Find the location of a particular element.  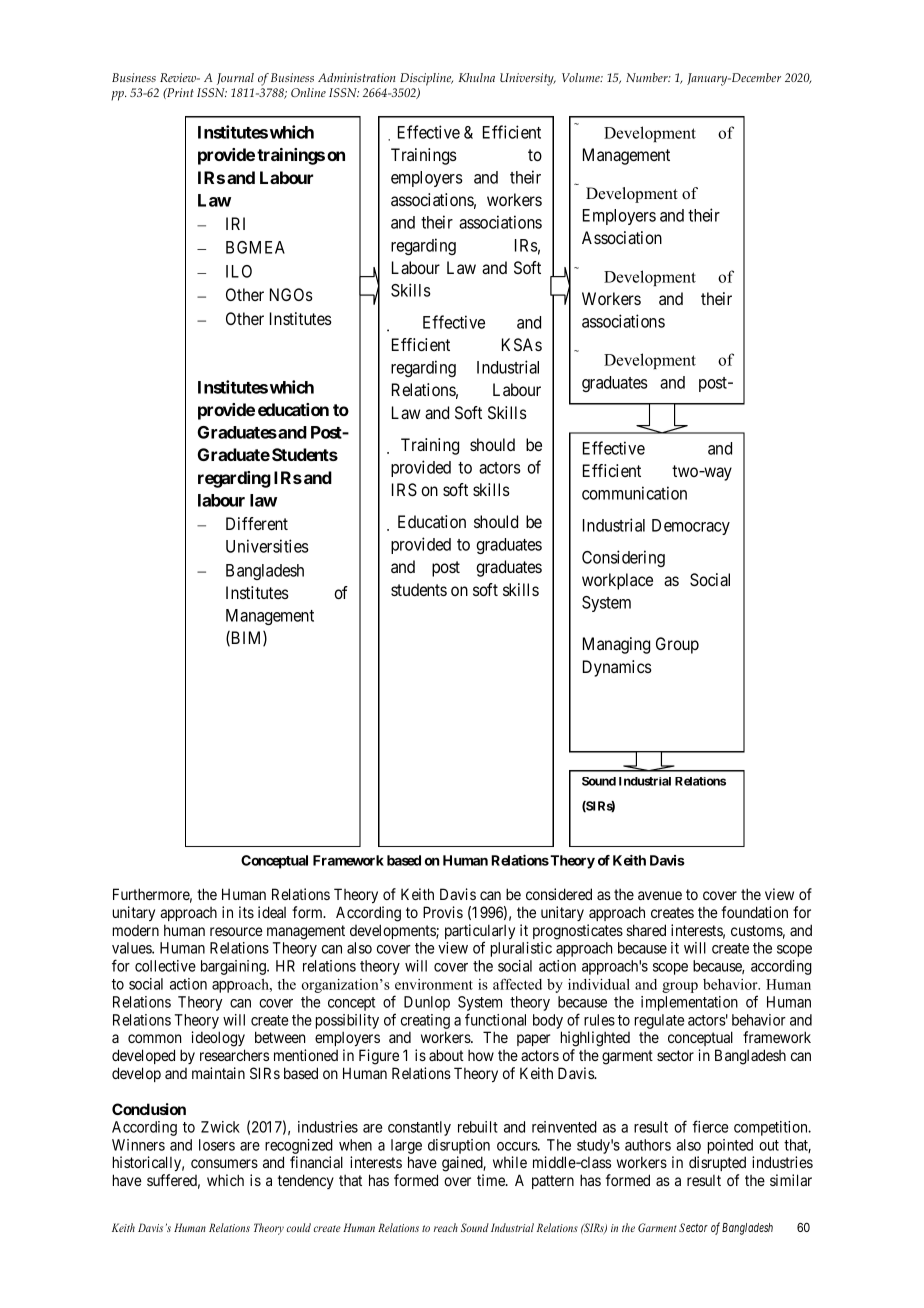

time is located at coordinates (492, 1180).
